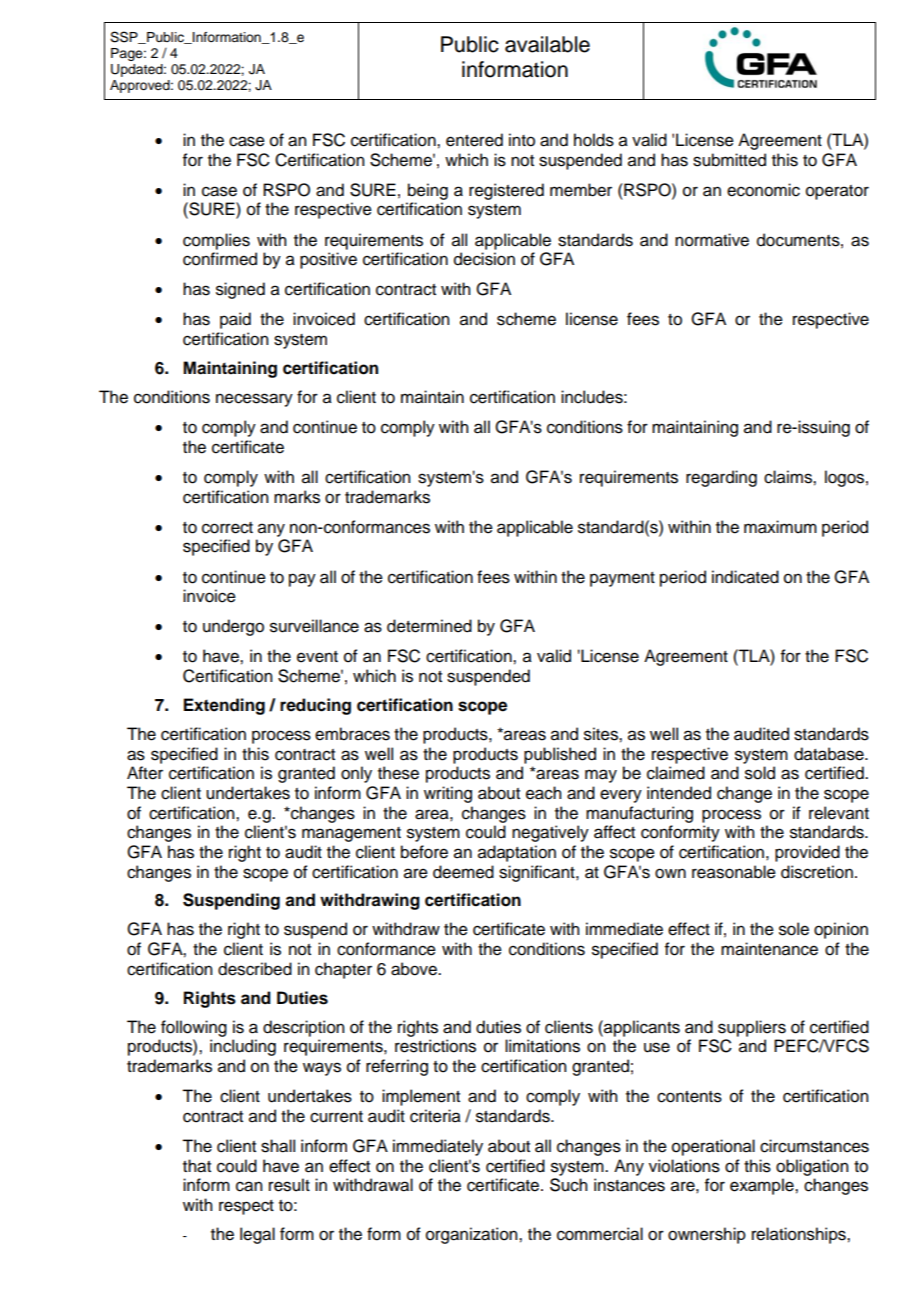 The width and height of the document is (924, 1308). Describe the element at coordinates (769, 949) in the document. I see `maintenance` at that location.
